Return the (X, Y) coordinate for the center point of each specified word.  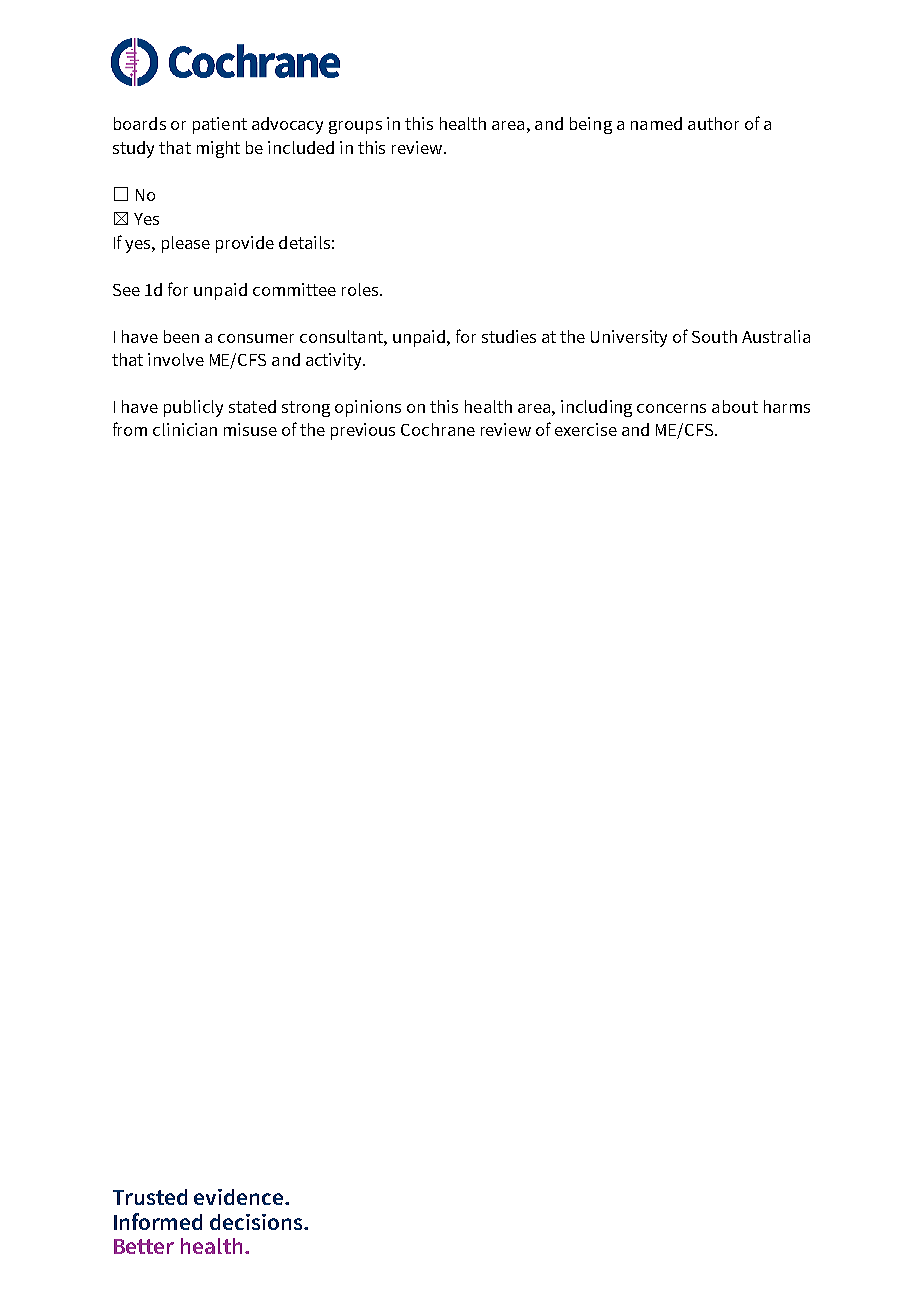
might (218, 149)
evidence (240, 1197)
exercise (586, 429)
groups (355, 127)
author (713, 123)
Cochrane (438, 429)
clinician (185, 429)
